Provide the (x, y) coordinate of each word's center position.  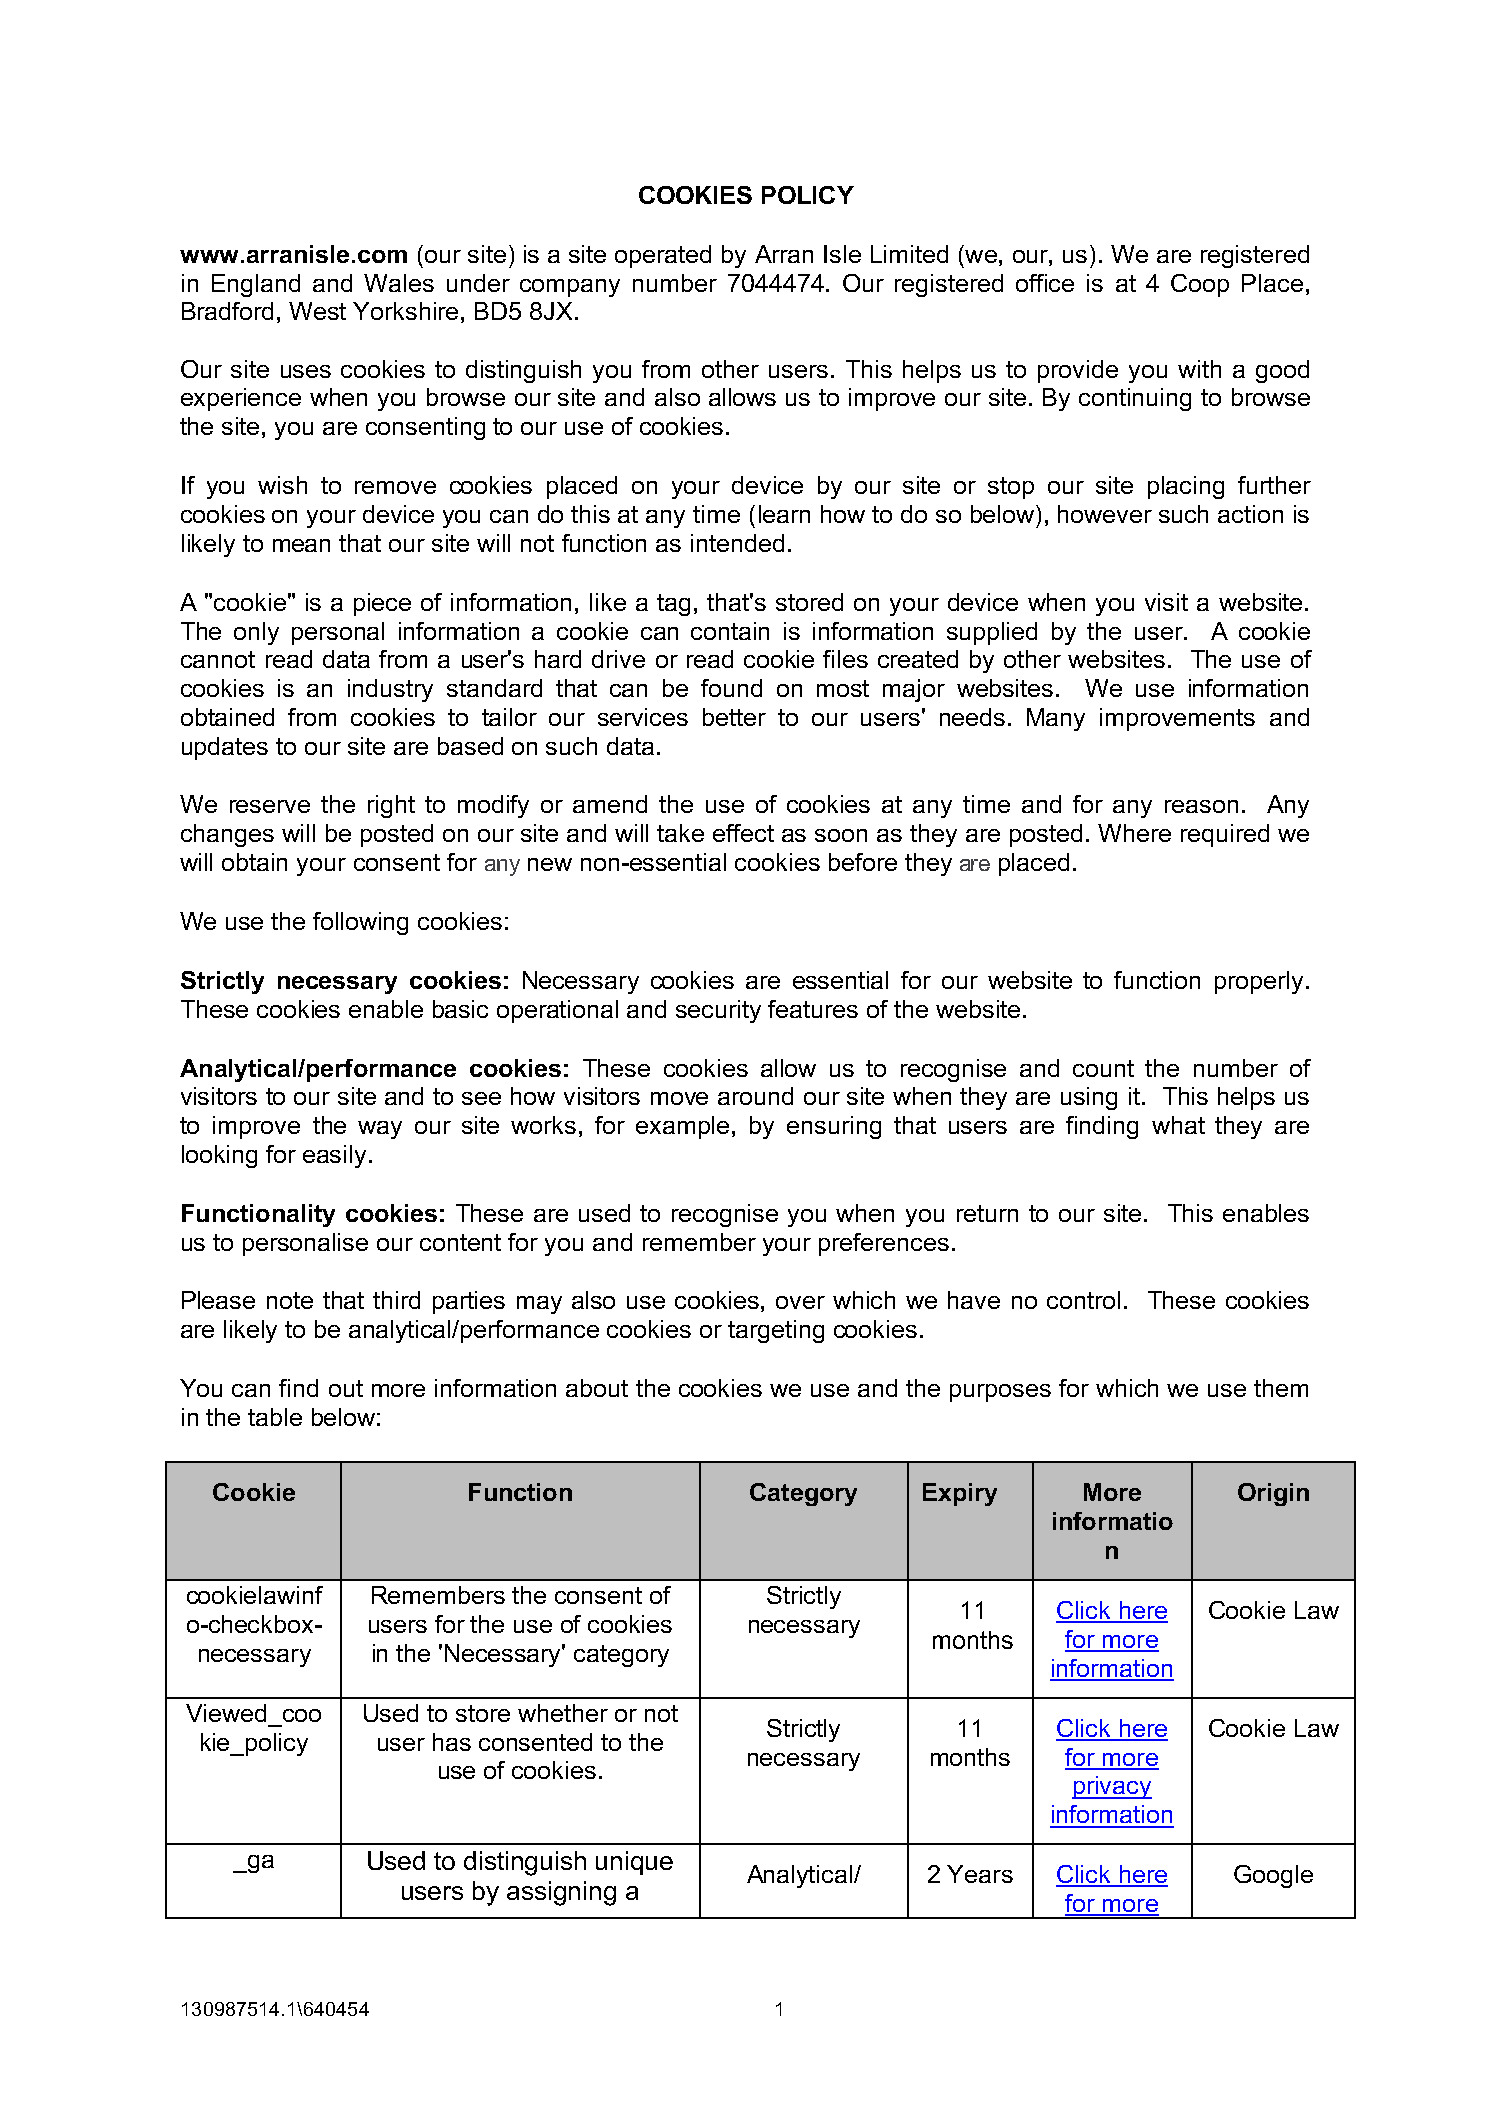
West (317, 311)
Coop (1200, 285)
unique (634, 1863)
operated (663, 256)
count (1103, 1068)
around (755, 1096)
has (452, 1742)
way (380, 1130)
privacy (1112, 1787)
